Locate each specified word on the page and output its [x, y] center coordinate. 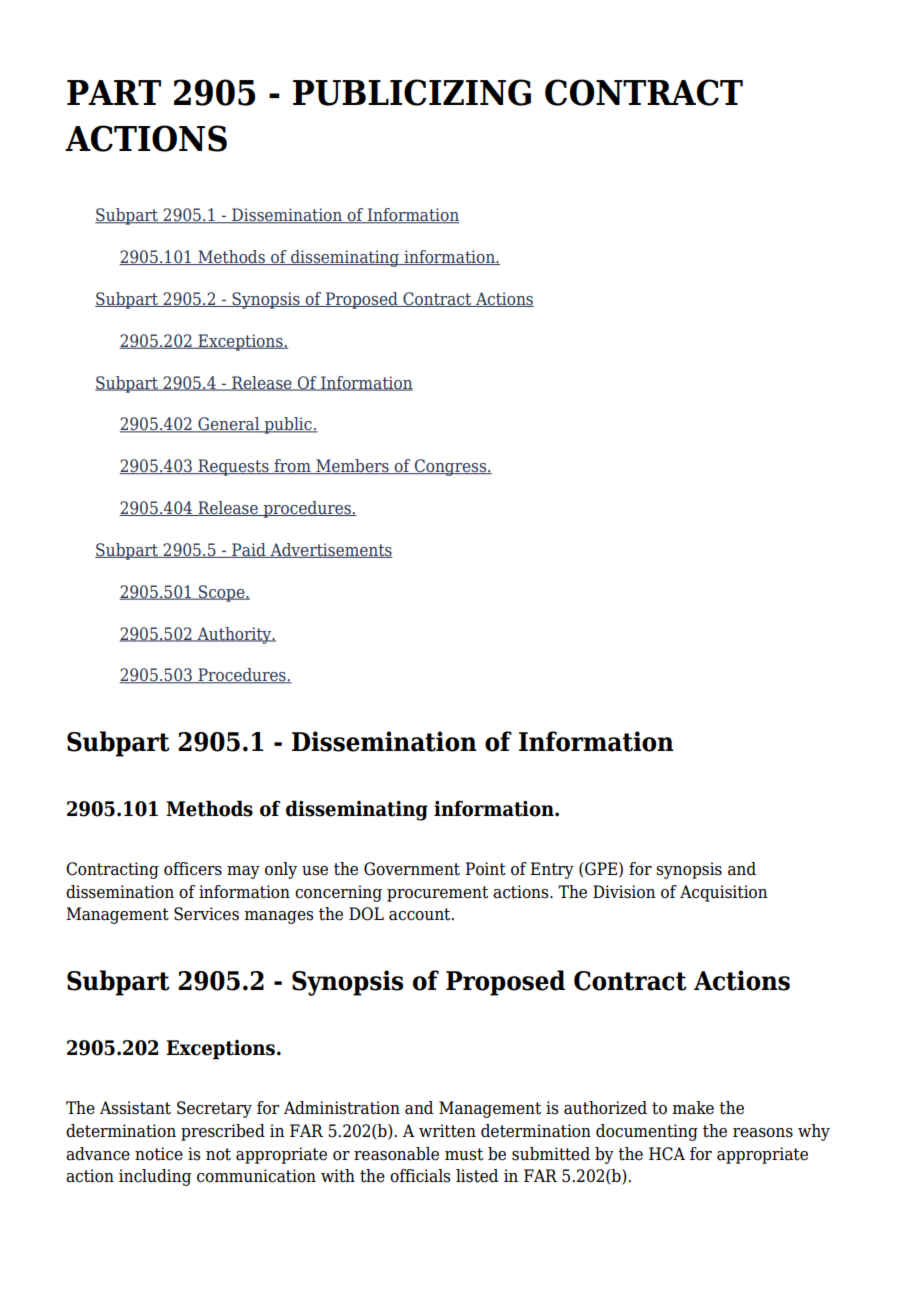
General [229, 425]
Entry [552, 870]
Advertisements [330, 550]
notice [159, 1154]
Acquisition [724, 893]
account [421, 914]
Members [352, 466]
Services [206, 914]
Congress [450, 467]
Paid [249, 550]
